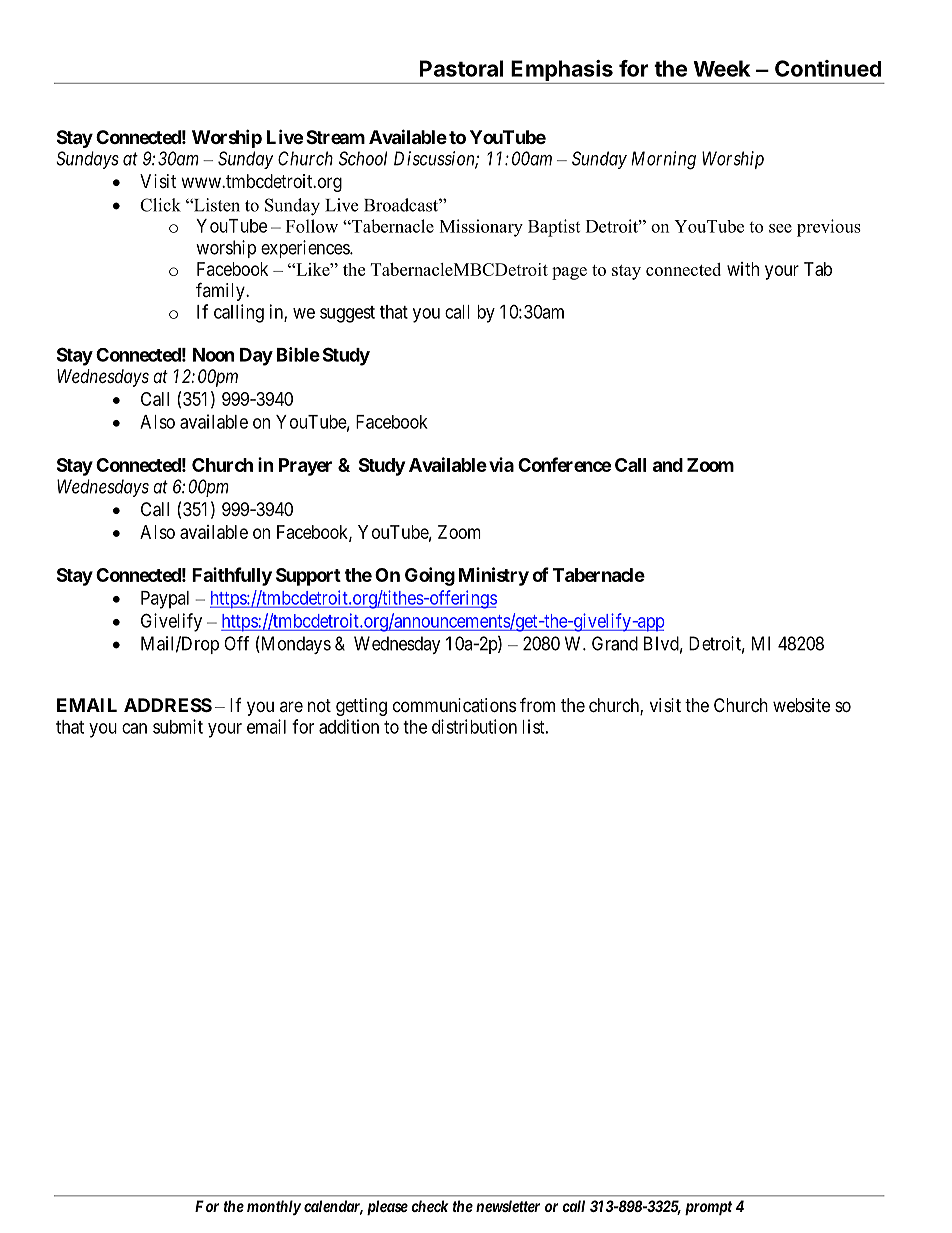  I want to click on Pastoral, so click(461, 68).
